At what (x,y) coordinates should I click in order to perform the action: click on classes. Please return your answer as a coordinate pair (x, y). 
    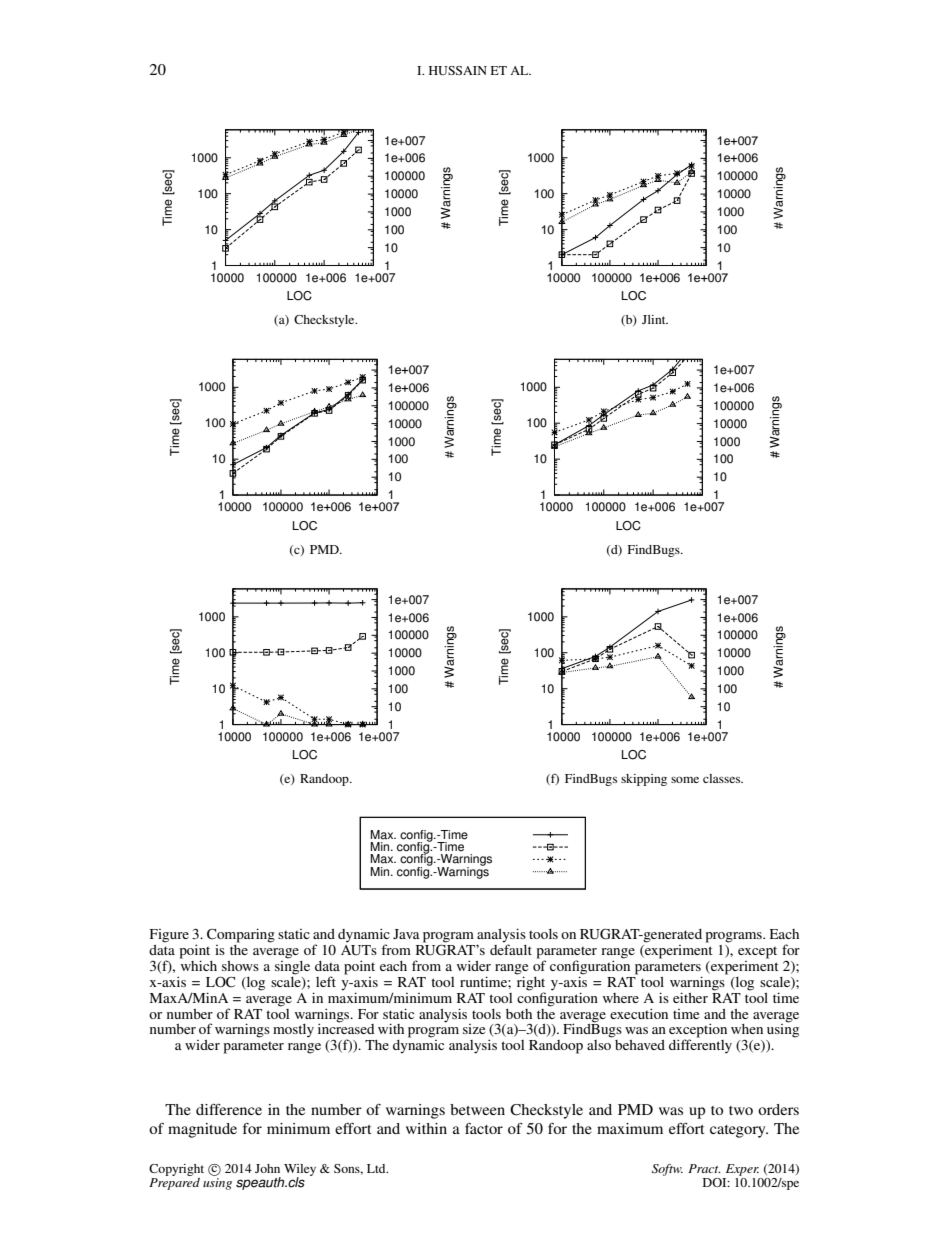
    Looking at the image, I should click on (723, 778).
